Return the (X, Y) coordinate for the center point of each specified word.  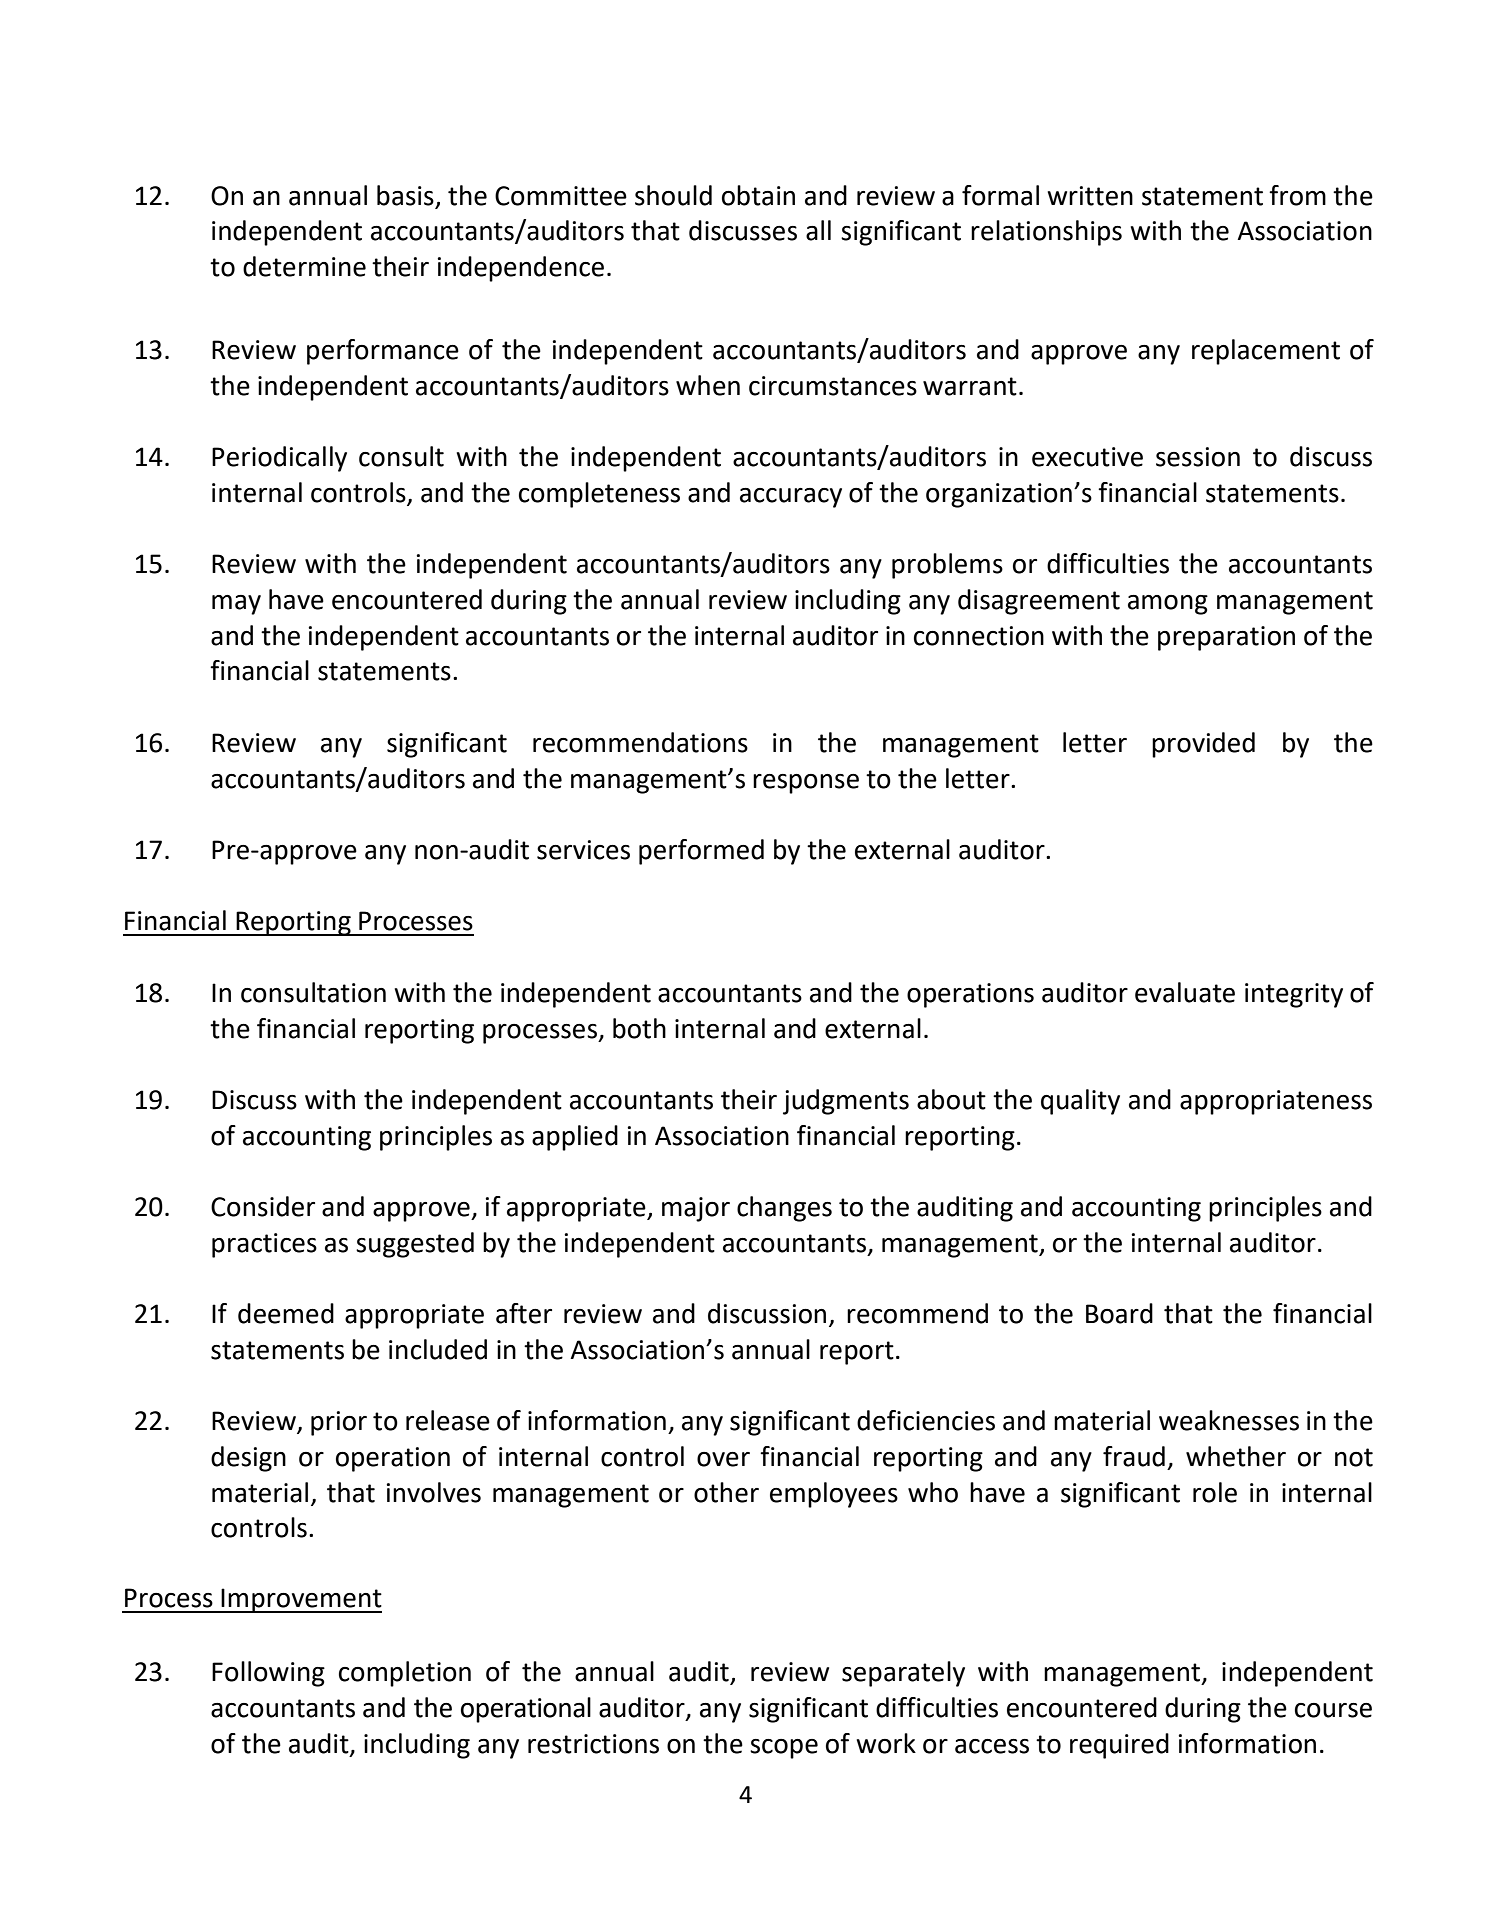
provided (1203, 745)
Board (1119, 1313)
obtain (758, 195)
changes (784, 1209)
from (1297, 195)
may (236, 605)
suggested (415, 1245)
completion (405, 1674)
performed (701, 852)
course (1333, 1710)
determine (304, 266)
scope (784, 1749)
